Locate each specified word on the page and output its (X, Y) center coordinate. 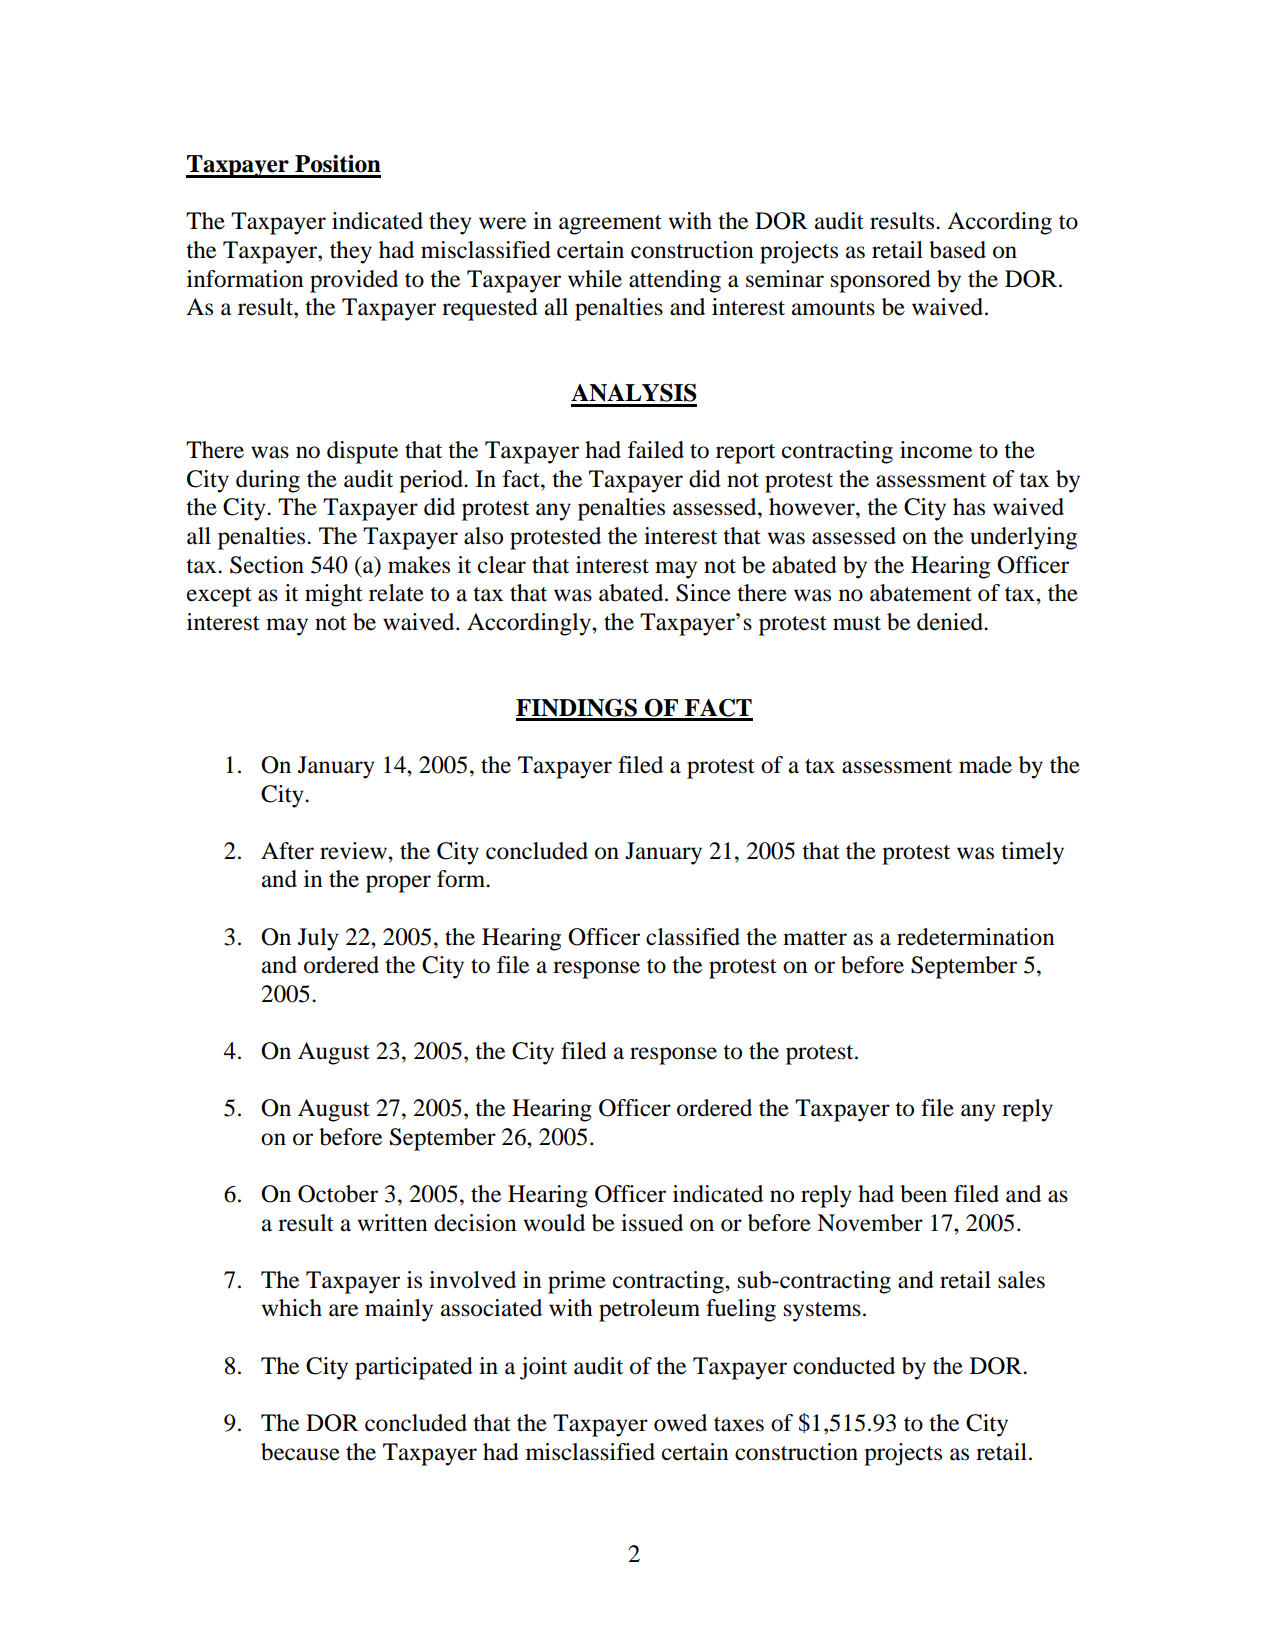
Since (703, 593)
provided (354, 281)
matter (815, 938)
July (318, 939)
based (957, 250)
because (300, 1452)
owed (680, 1423)
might (334, 595)
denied (951, 622)
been (923, 1194)
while (595, 279)
